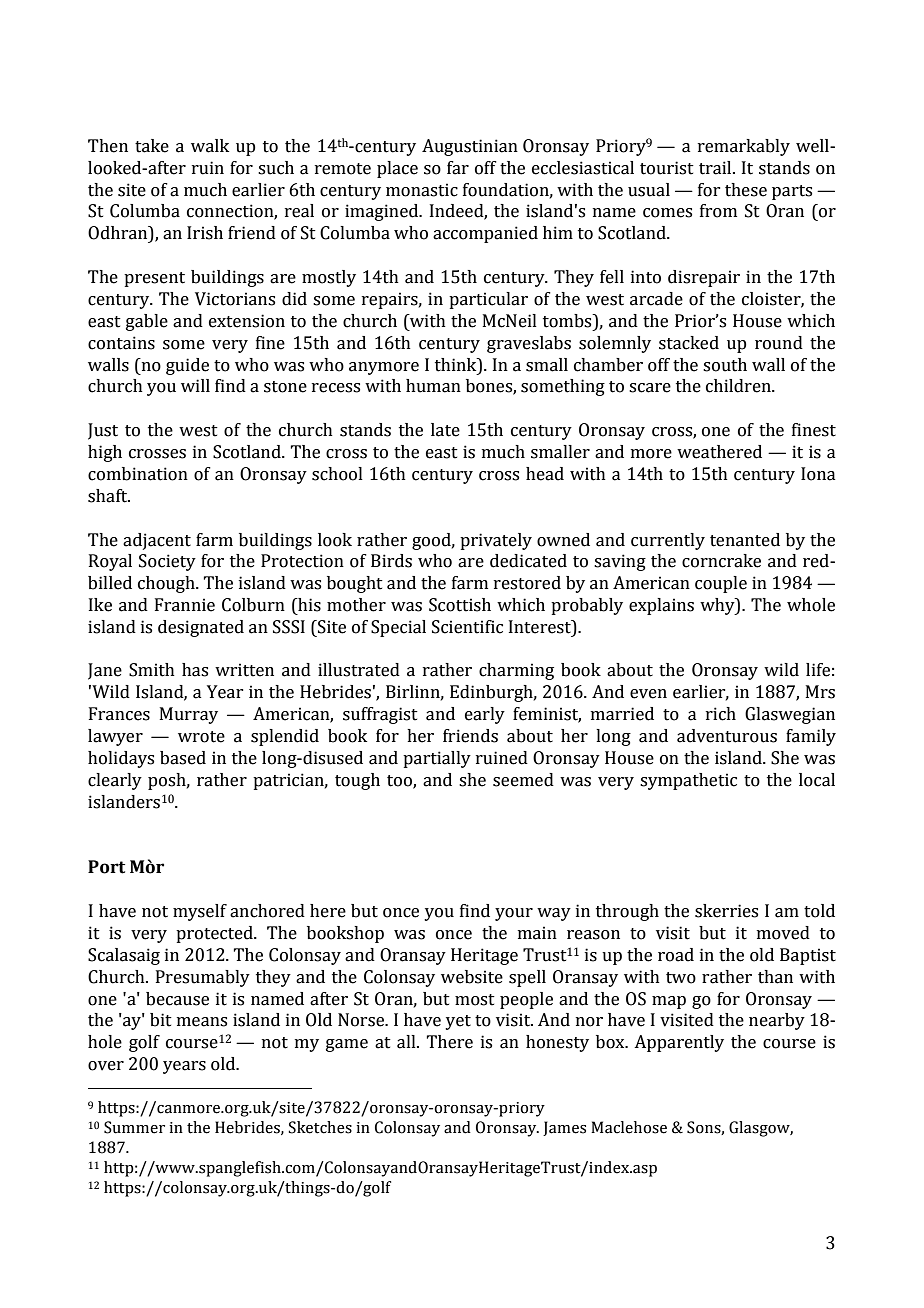 The width and height of the screenshot is (924, 1308). What do you see at coordinates (445, 430) in the screenshot?
I see `late` at bounding box center [445, 430].
